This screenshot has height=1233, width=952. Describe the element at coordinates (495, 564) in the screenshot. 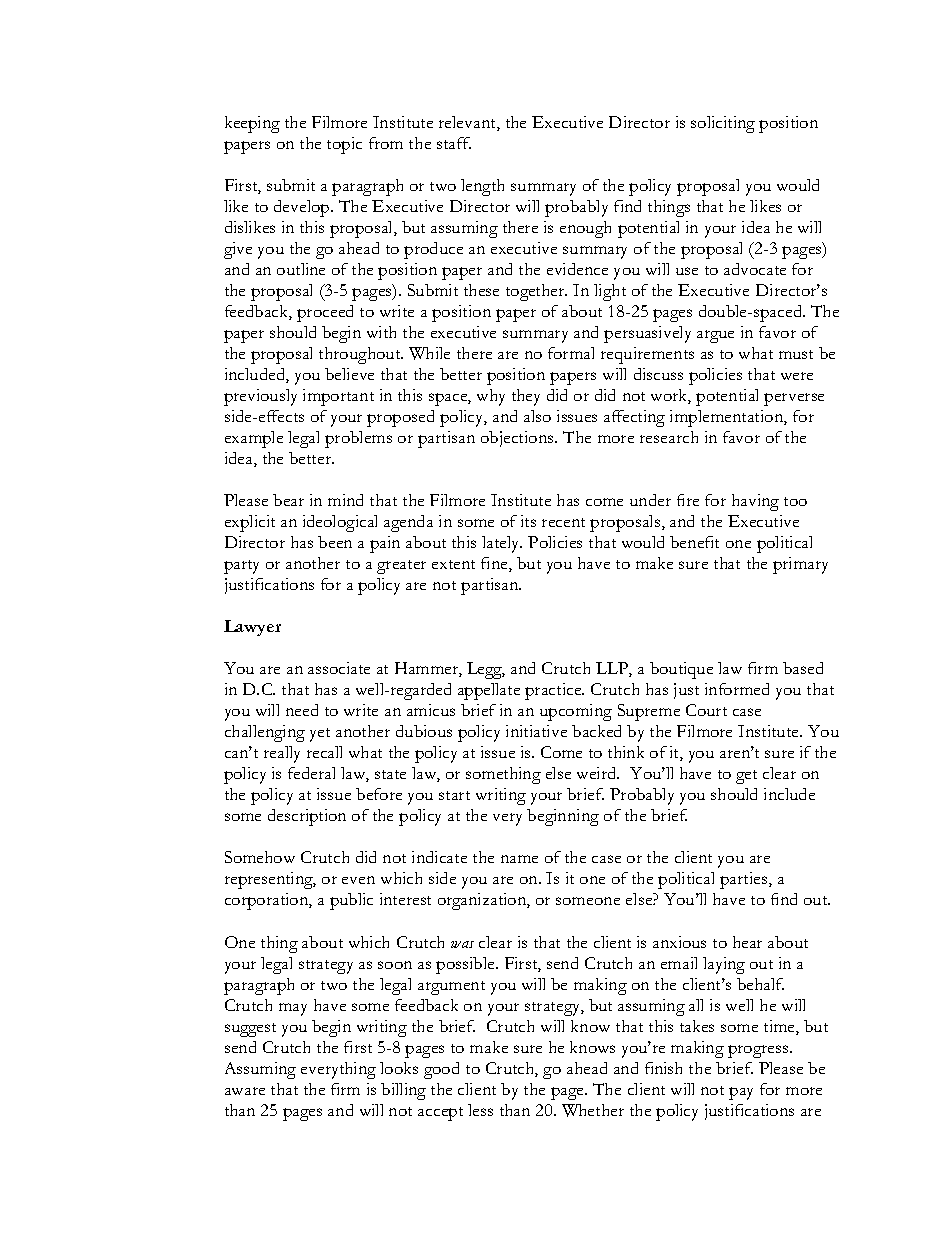

I see `fine` at that location.
